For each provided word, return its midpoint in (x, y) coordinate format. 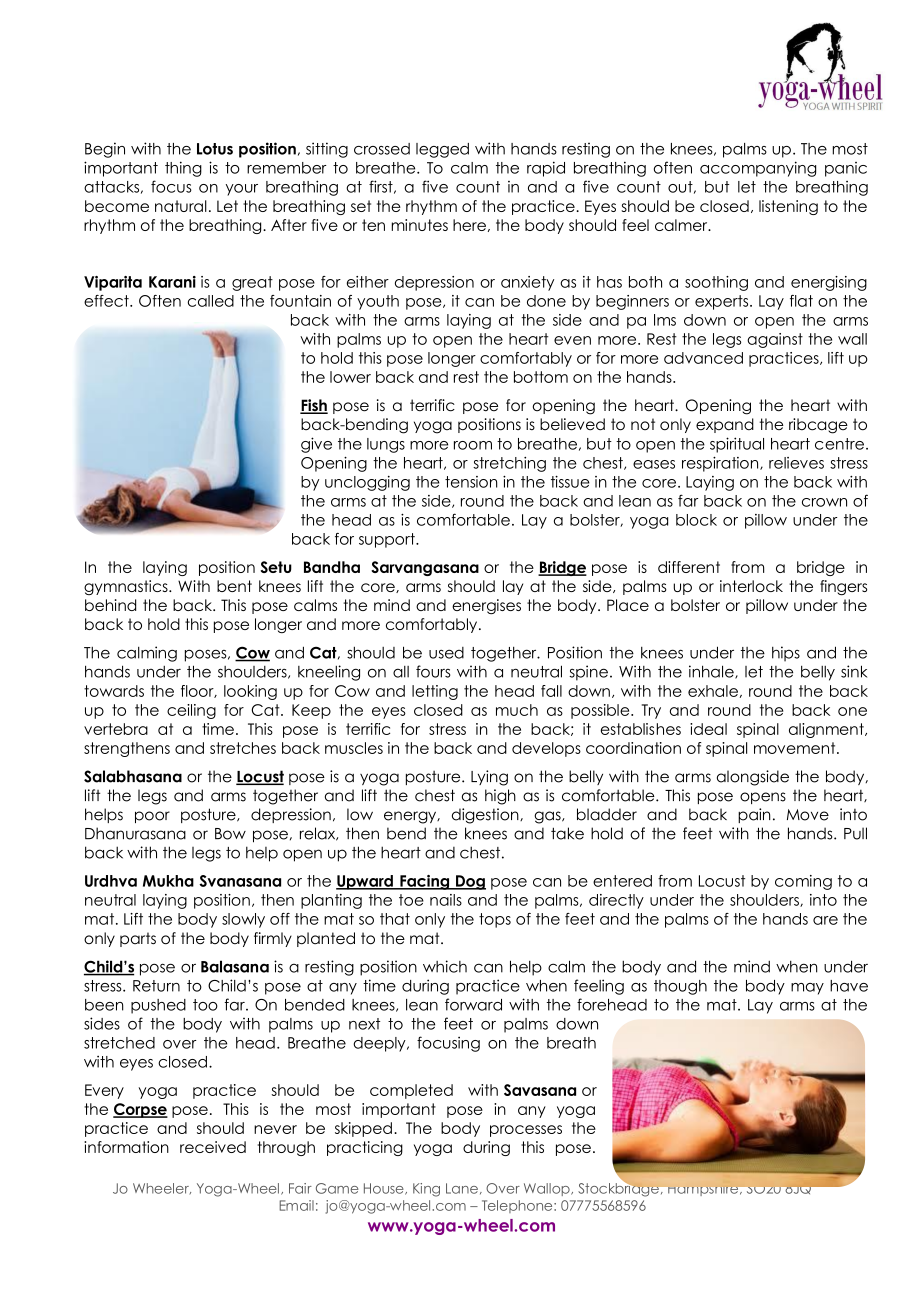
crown (824, 502)
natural (181, 206)
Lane (462, 1188)
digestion (486, 816)
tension (471, 482)
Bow (230, 834)
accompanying (758, 169)
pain (754, 815)
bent (234, 586)
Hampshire (704, 1188)
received (213, 1147)
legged (442, 150)
